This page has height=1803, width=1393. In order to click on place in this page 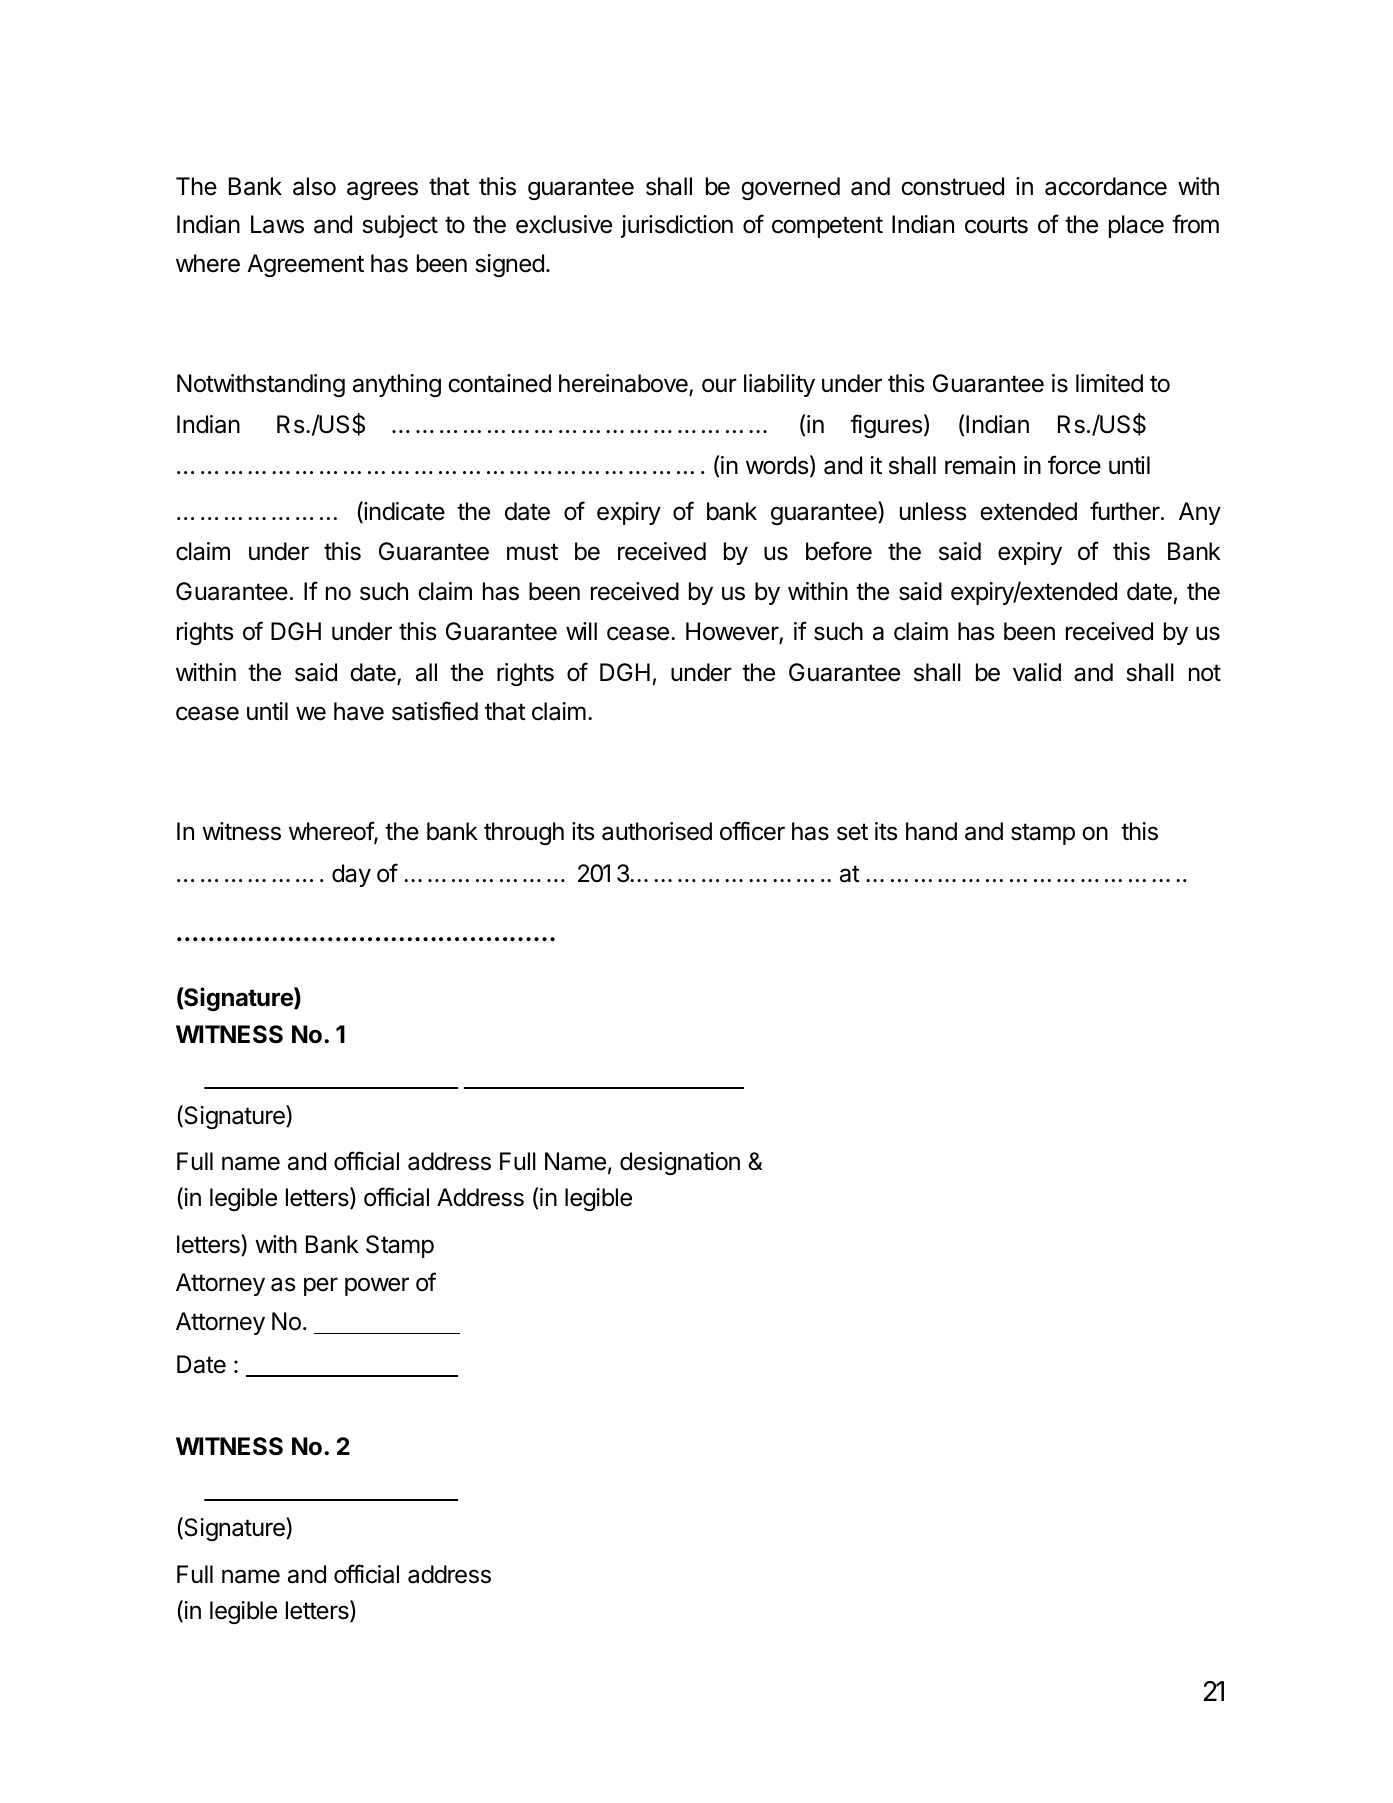, I will do `click(1136, 226)`.
